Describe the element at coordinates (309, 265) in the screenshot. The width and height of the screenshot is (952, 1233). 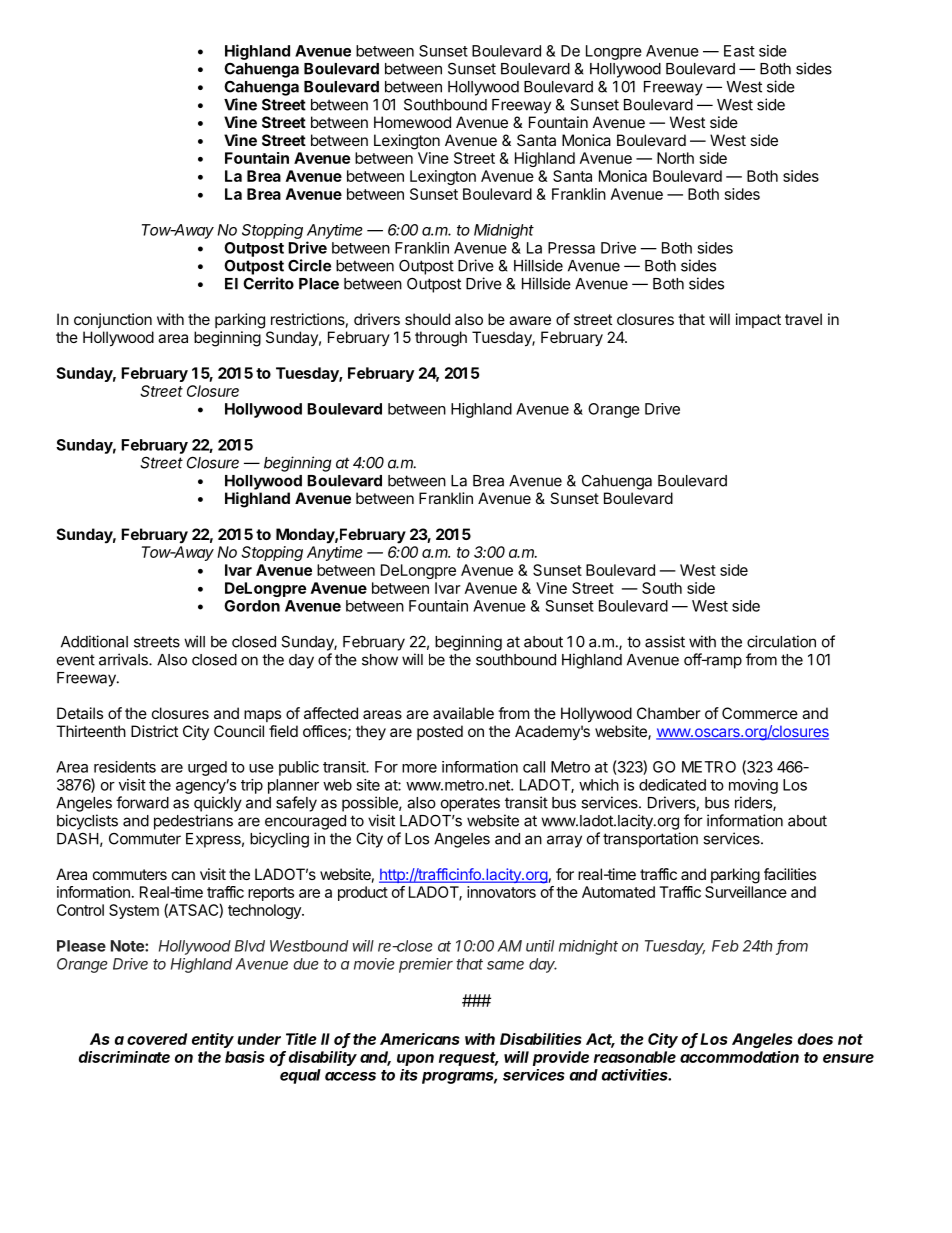
I see `Circle` at that location.
